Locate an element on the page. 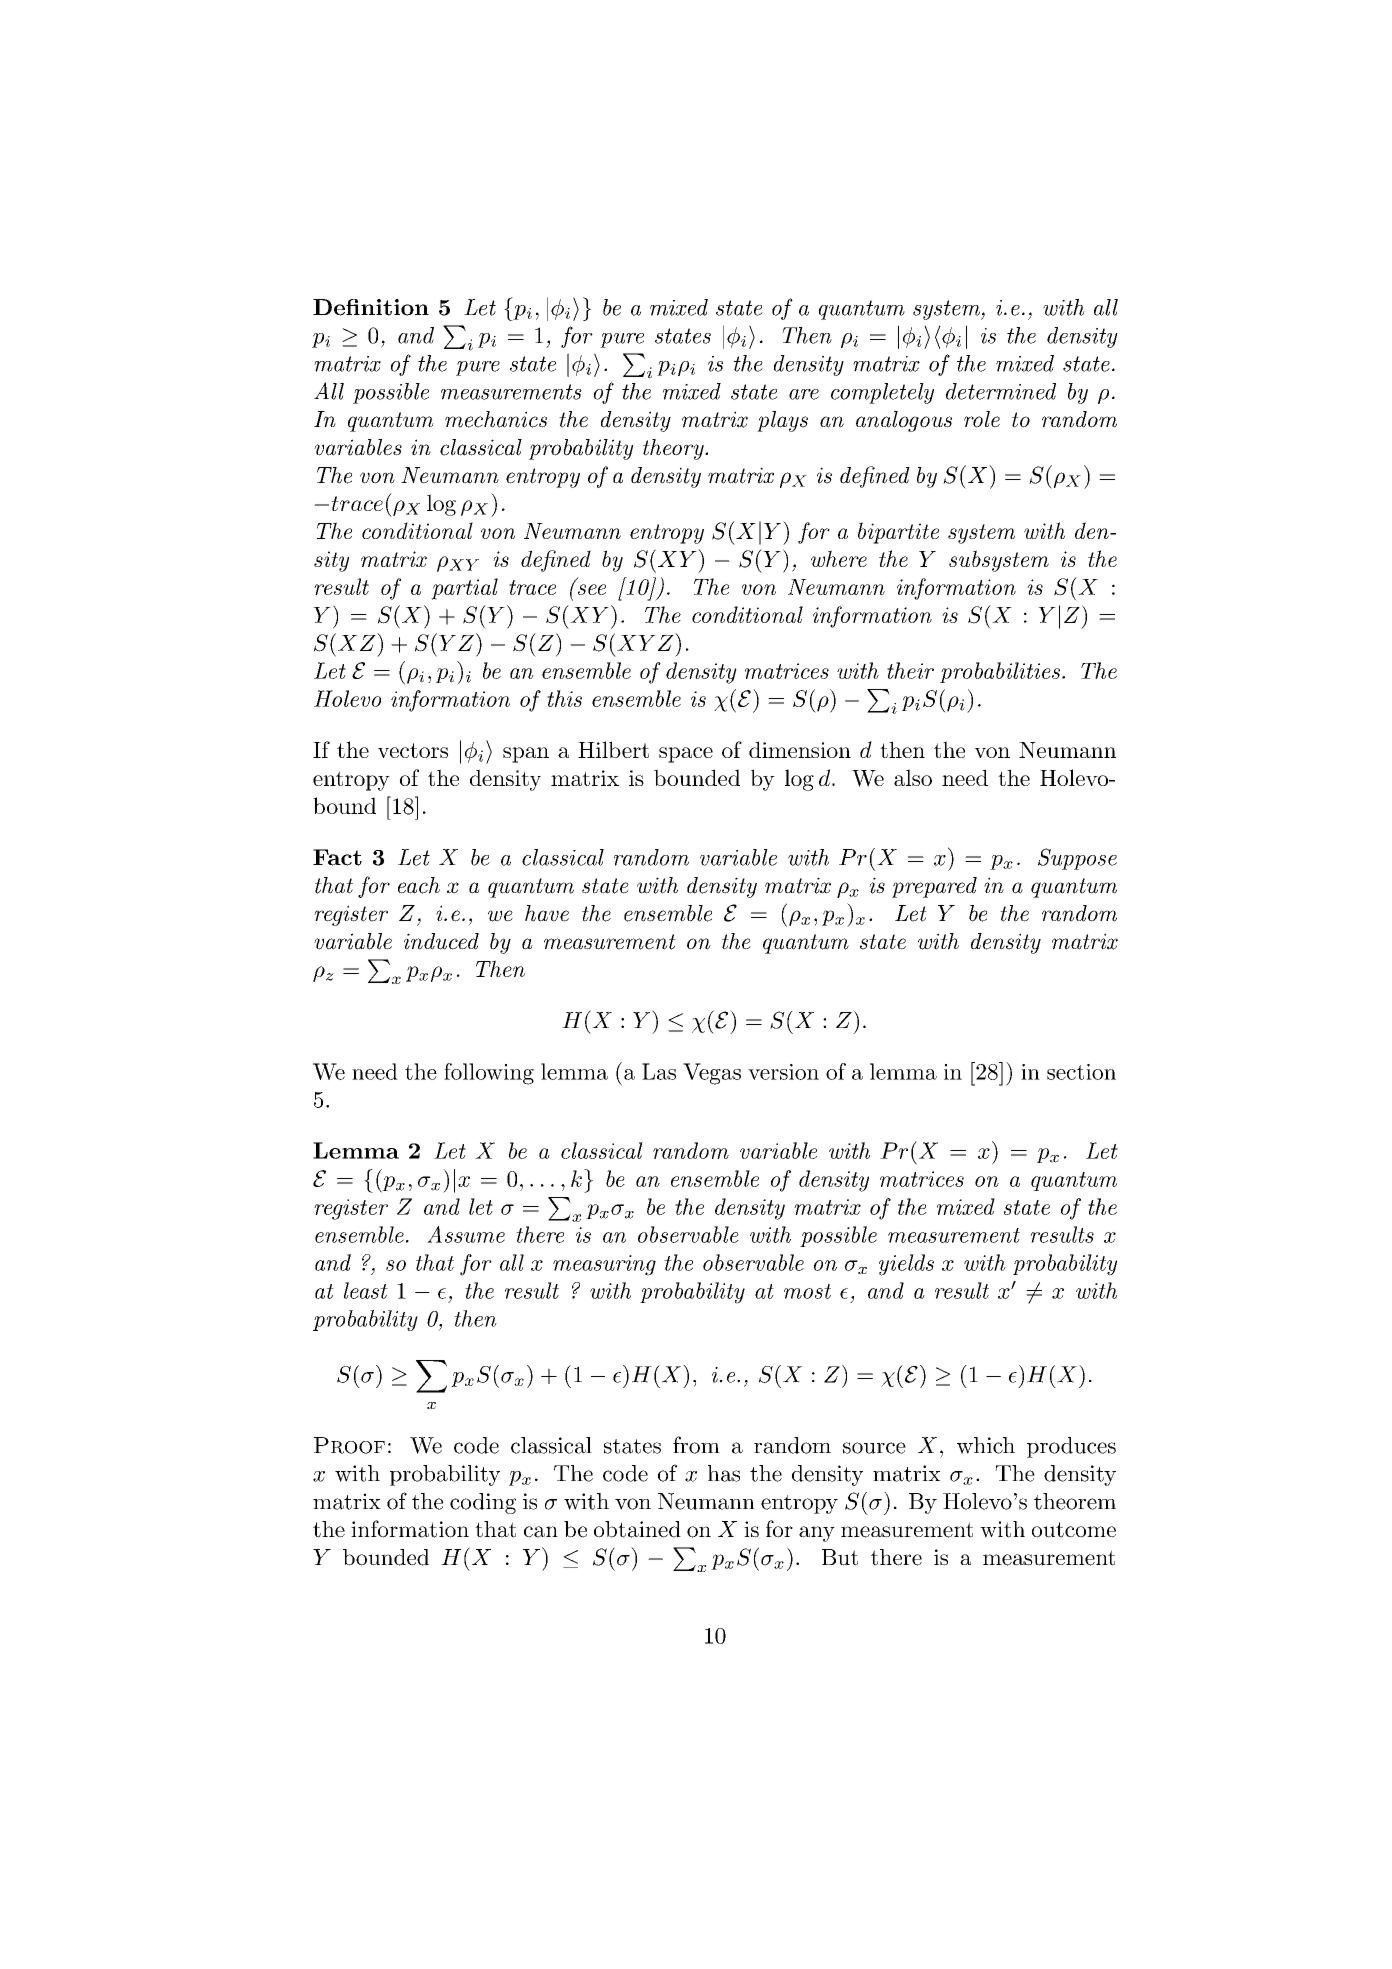  Definition is located at coordinates (371, 307).
